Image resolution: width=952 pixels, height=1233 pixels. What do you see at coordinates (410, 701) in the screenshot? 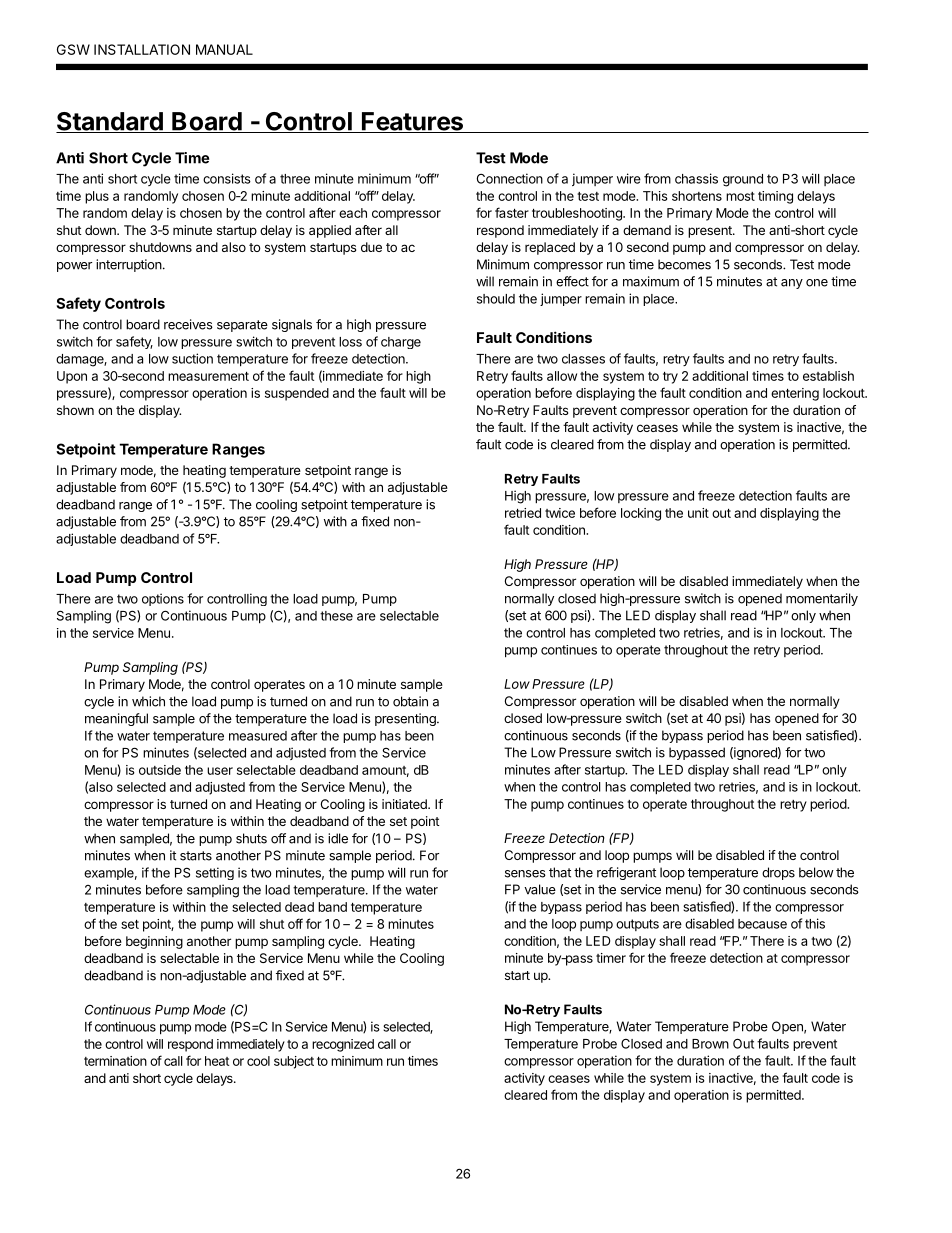
I see `obtain` at bounding box center [410, 701].
